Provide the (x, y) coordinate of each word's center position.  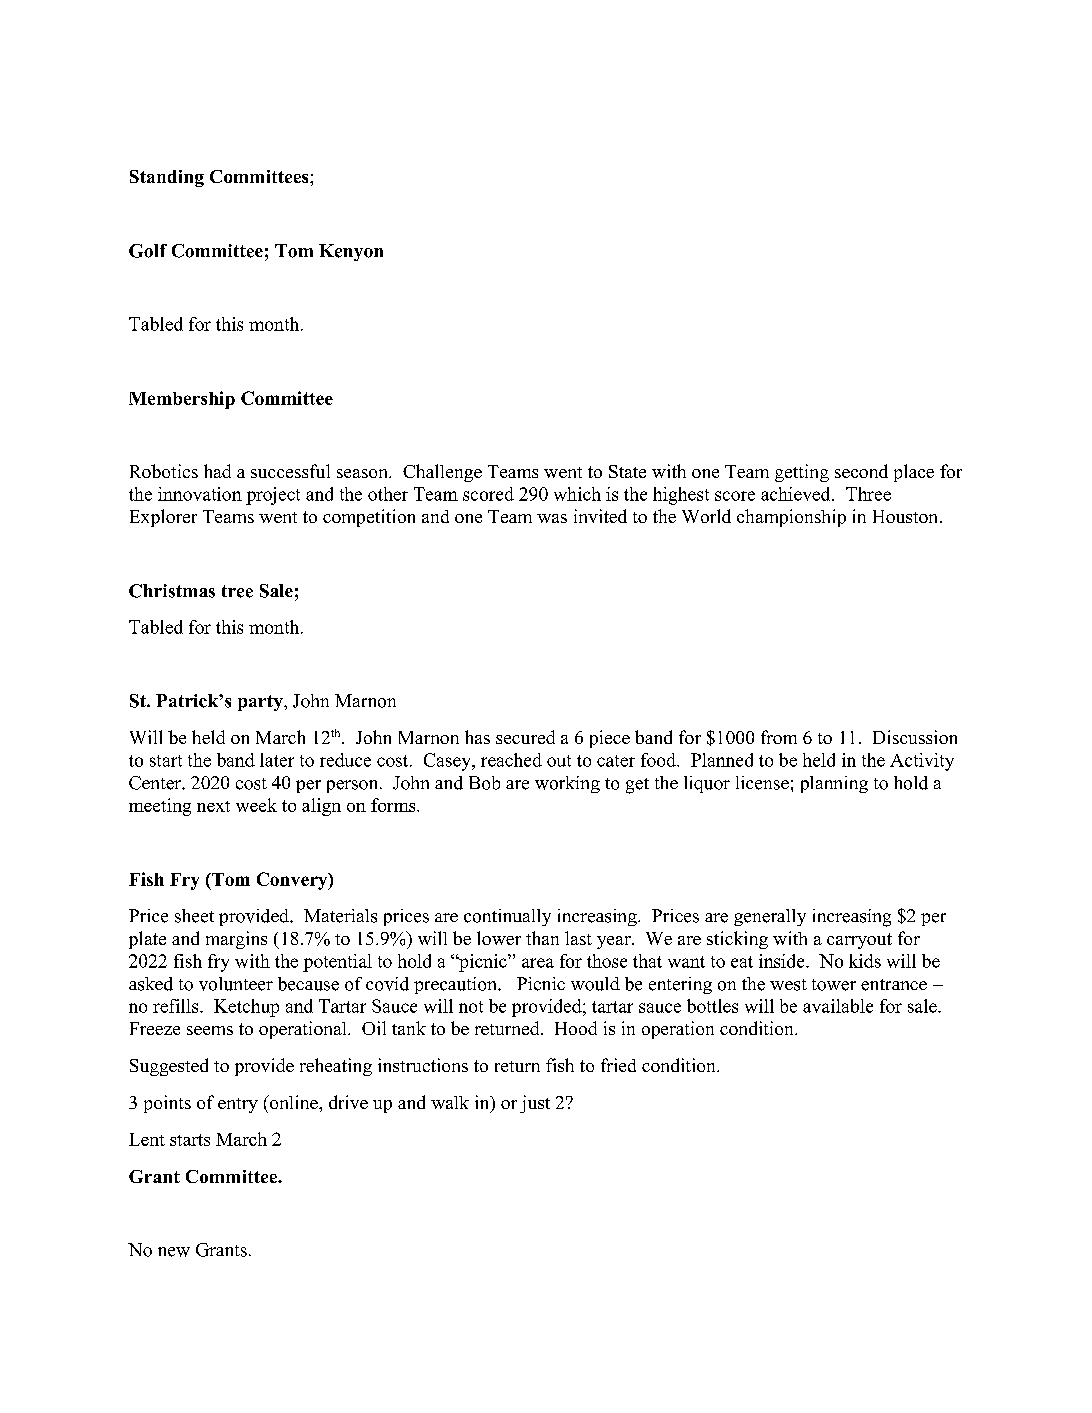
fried (618, 1065)
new (174, 1252)
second (861, 471)
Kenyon (351, 252)
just (535, 1104)
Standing (167, 178)
